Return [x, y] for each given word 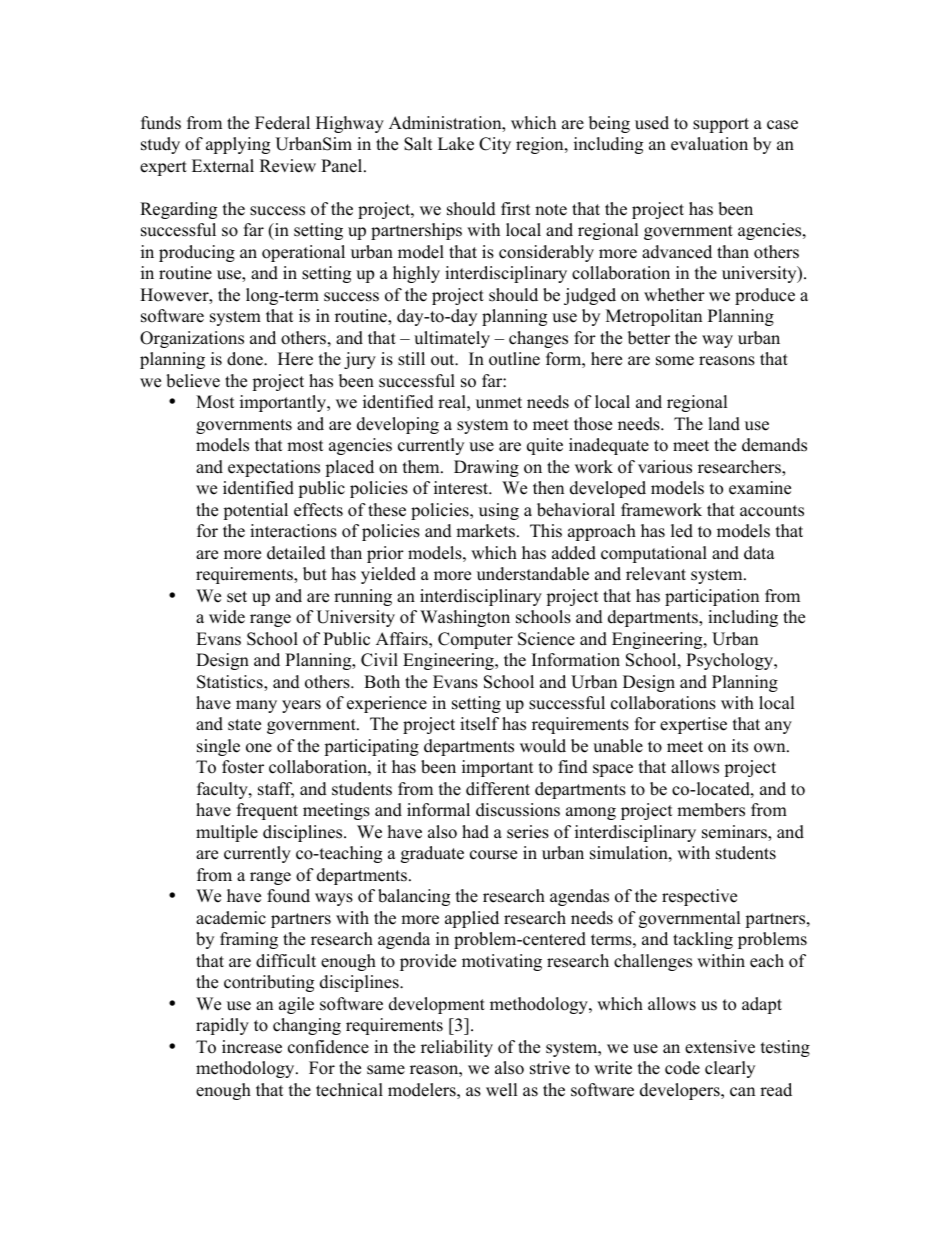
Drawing [486, 468]
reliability [457, 1048]
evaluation [709, 144]
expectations [274, 468]
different [498, 789]
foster [243, 767]
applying [238, 145]
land [724, 424]
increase [252, 1047]
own [771, 748]
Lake [456, 144]
